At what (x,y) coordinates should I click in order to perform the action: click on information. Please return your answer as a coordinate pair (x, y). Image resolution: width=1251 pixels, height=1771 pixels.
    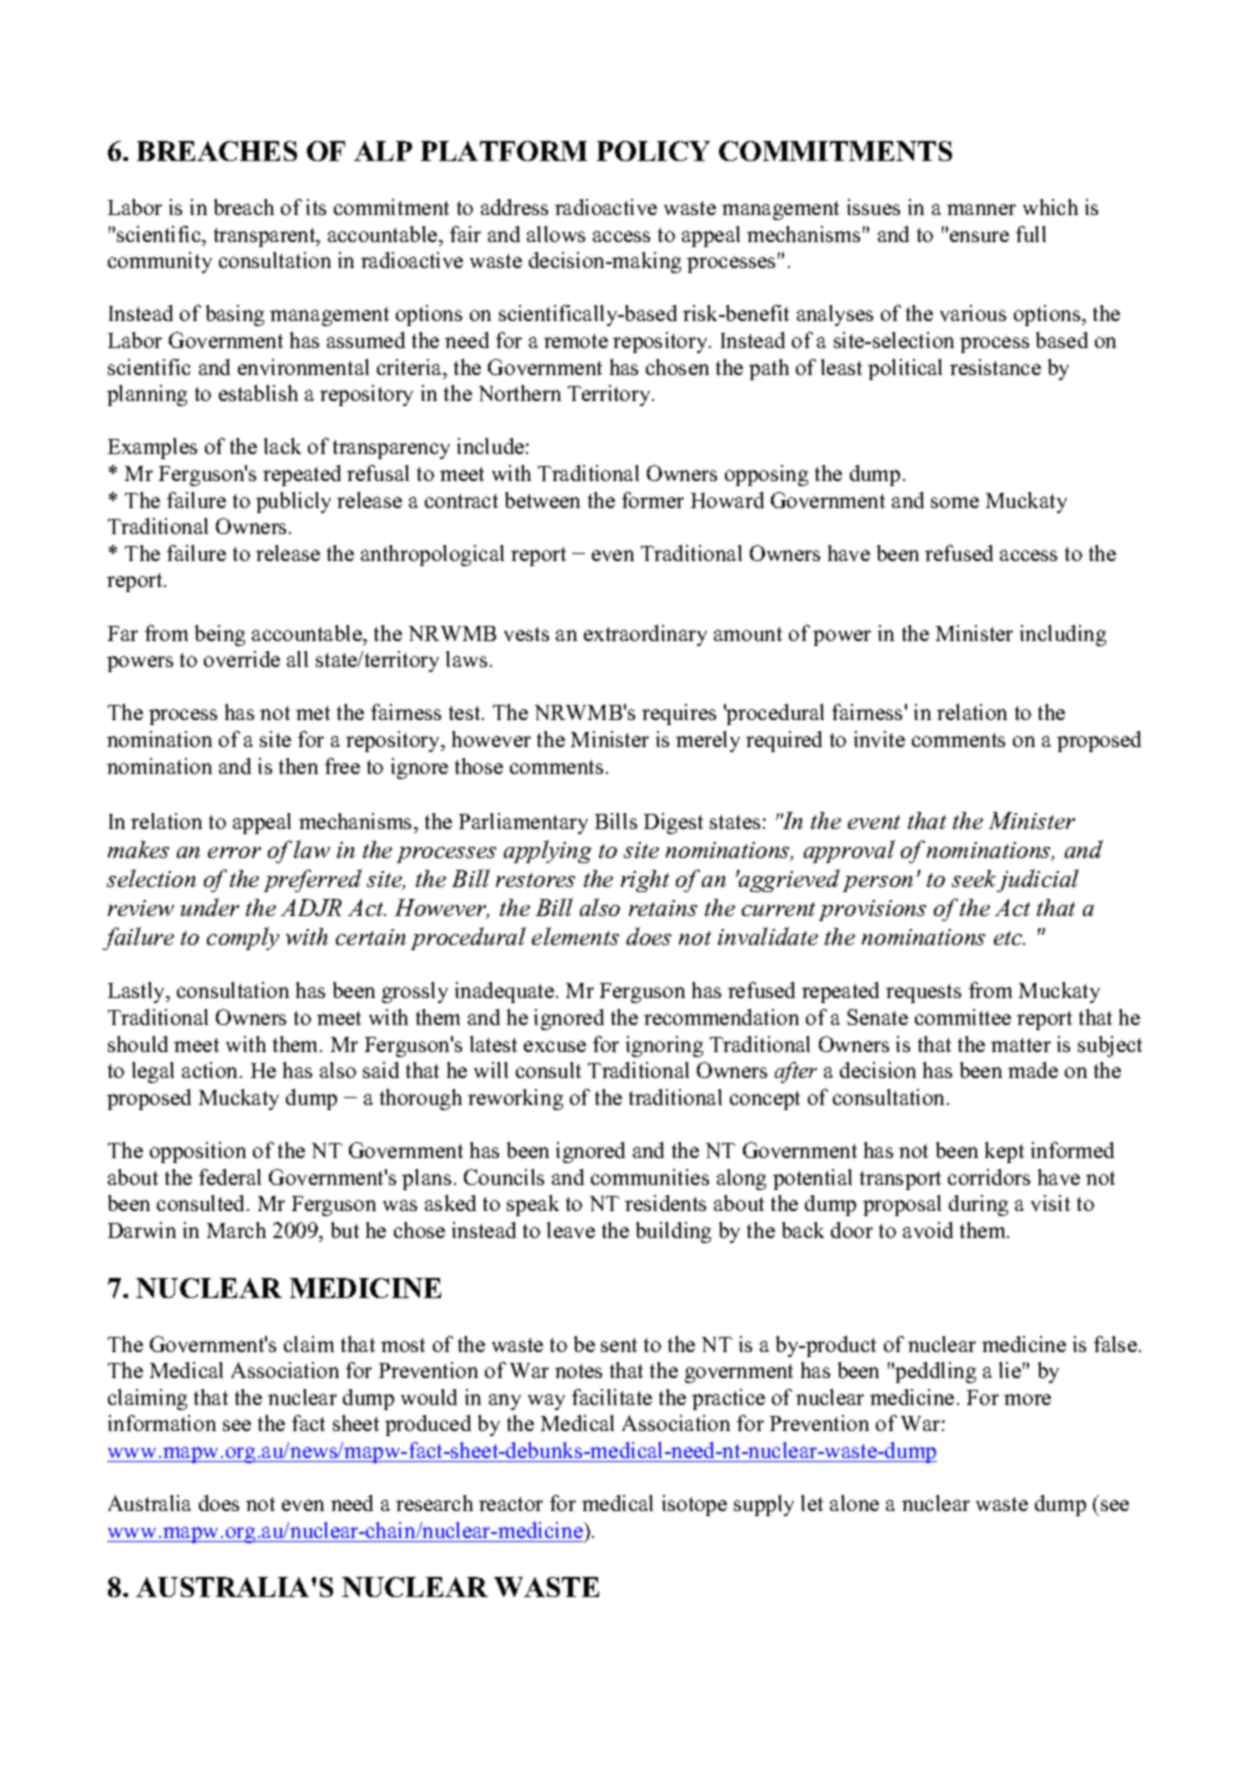
    Looking at the image, I should click on (162, 1423).
